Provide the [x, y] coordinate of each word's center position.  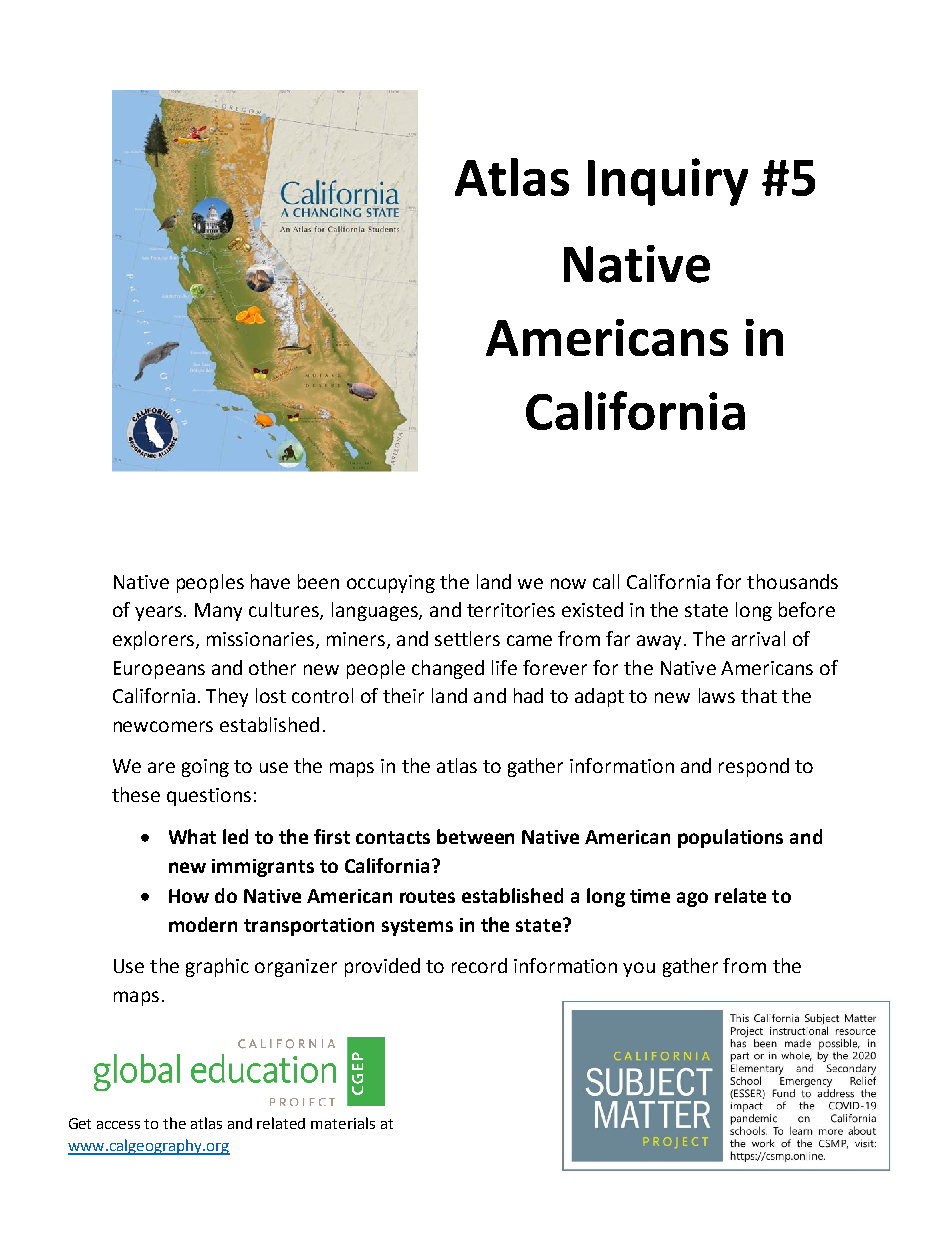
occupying [391, 584]
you [639, 969]
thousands [792, 581]
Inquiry [668, 182]
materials [343, 1123]
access [118, 1125]
